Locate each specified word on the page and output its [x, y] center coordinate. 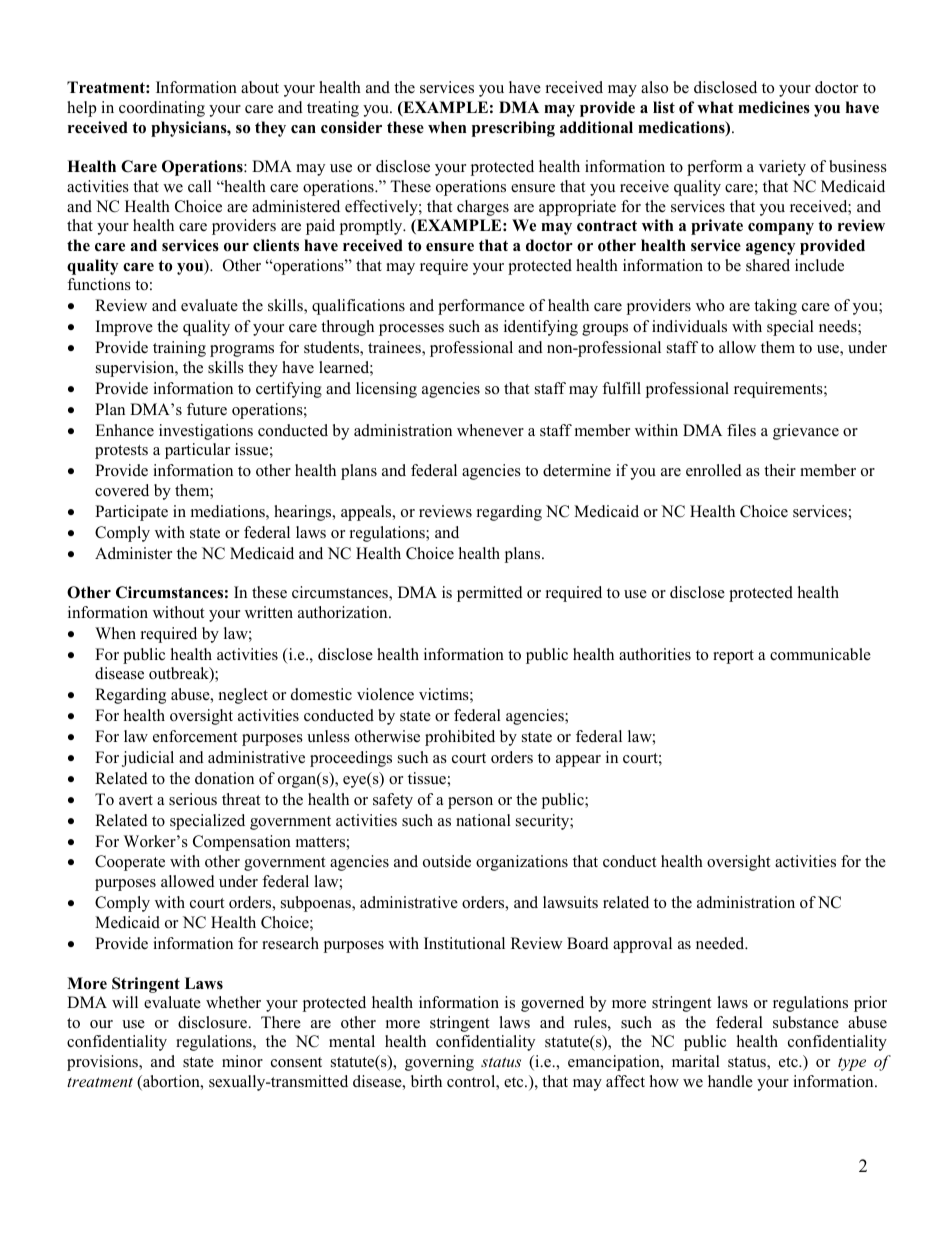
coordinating [162, 109]
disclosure [213, 1022]
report [733, 657]
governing [439, 1063]
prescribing [513, 129]
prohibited [460, 738]
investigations [206, 432]
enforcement [195, 736]
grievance [806, 432]
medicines [774, 107]
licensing [386, 390]
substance [806, 1022]
